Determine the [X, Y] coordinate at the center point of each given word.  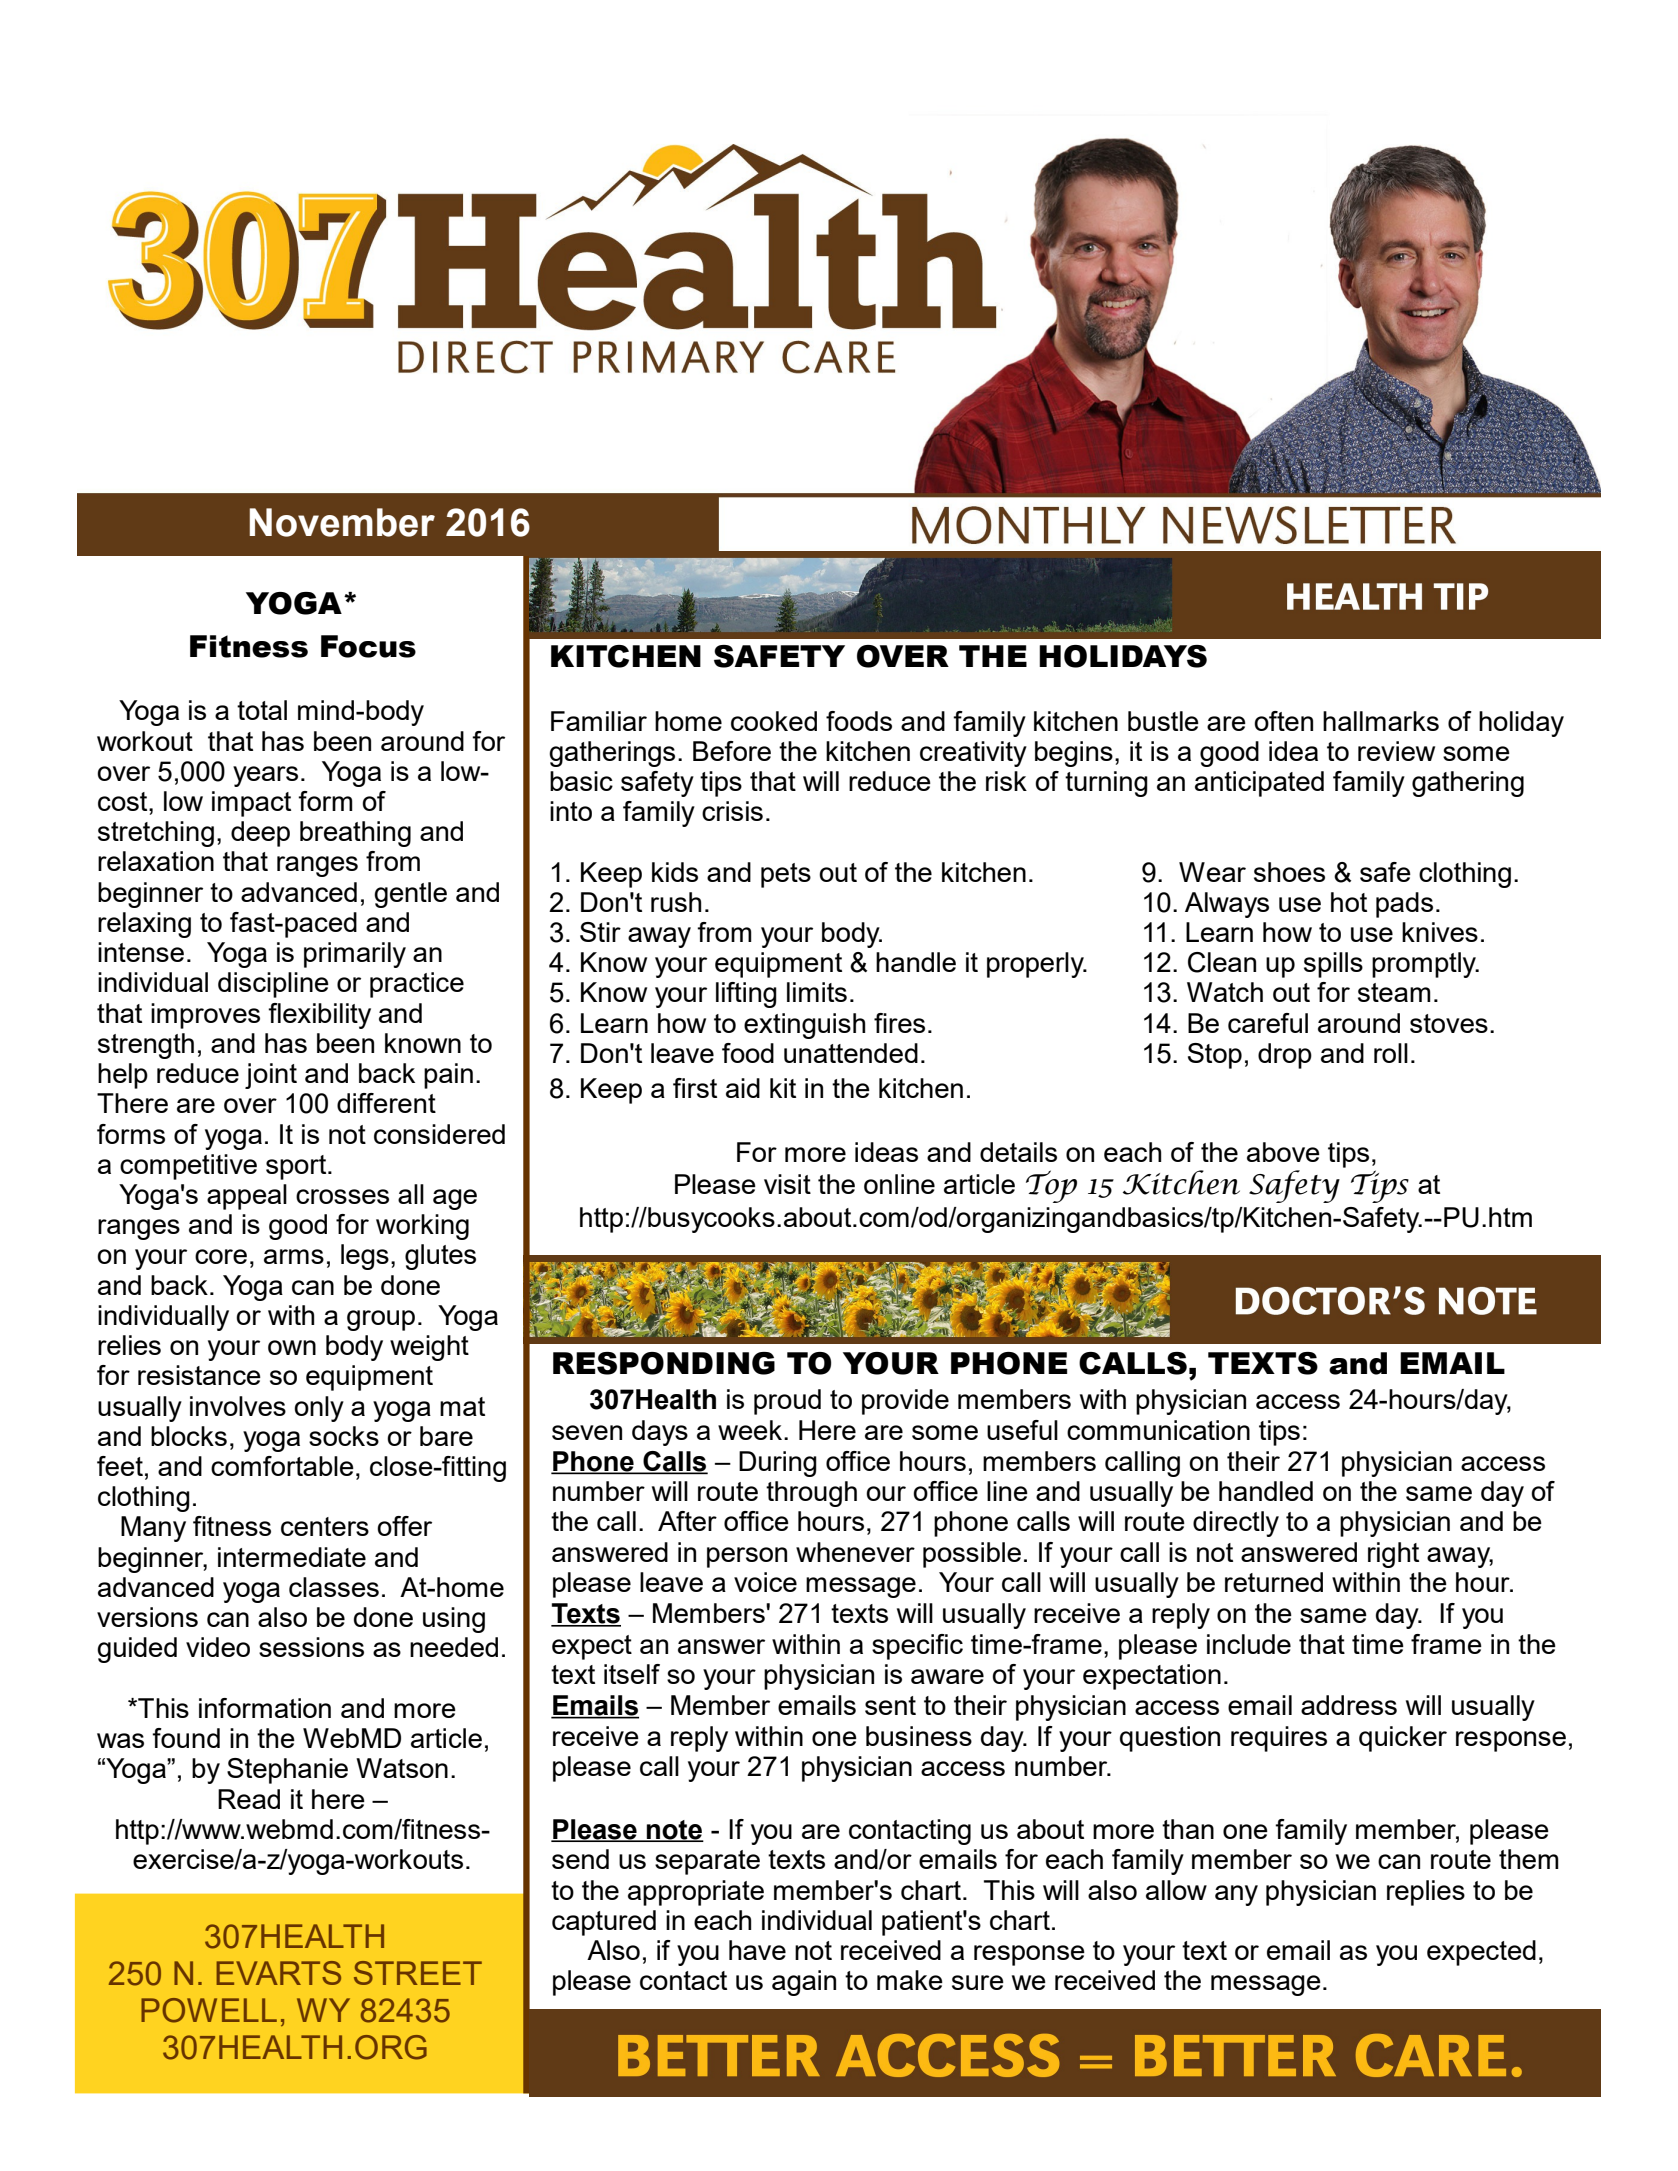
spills [1333, 965]
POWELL [209, 2010]
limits [817, 992]
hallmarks [1381, 721]
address [1349, 1705]
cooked [774, 721]
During [778, 1464]
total [262, 710]
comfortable [282, 1466]
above [1283, 1152]
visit [787, 1184]
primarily [355, 955]
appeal [247, 1197]
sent [890, 1705]
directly [1236, 1524]
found [186, 1738]
